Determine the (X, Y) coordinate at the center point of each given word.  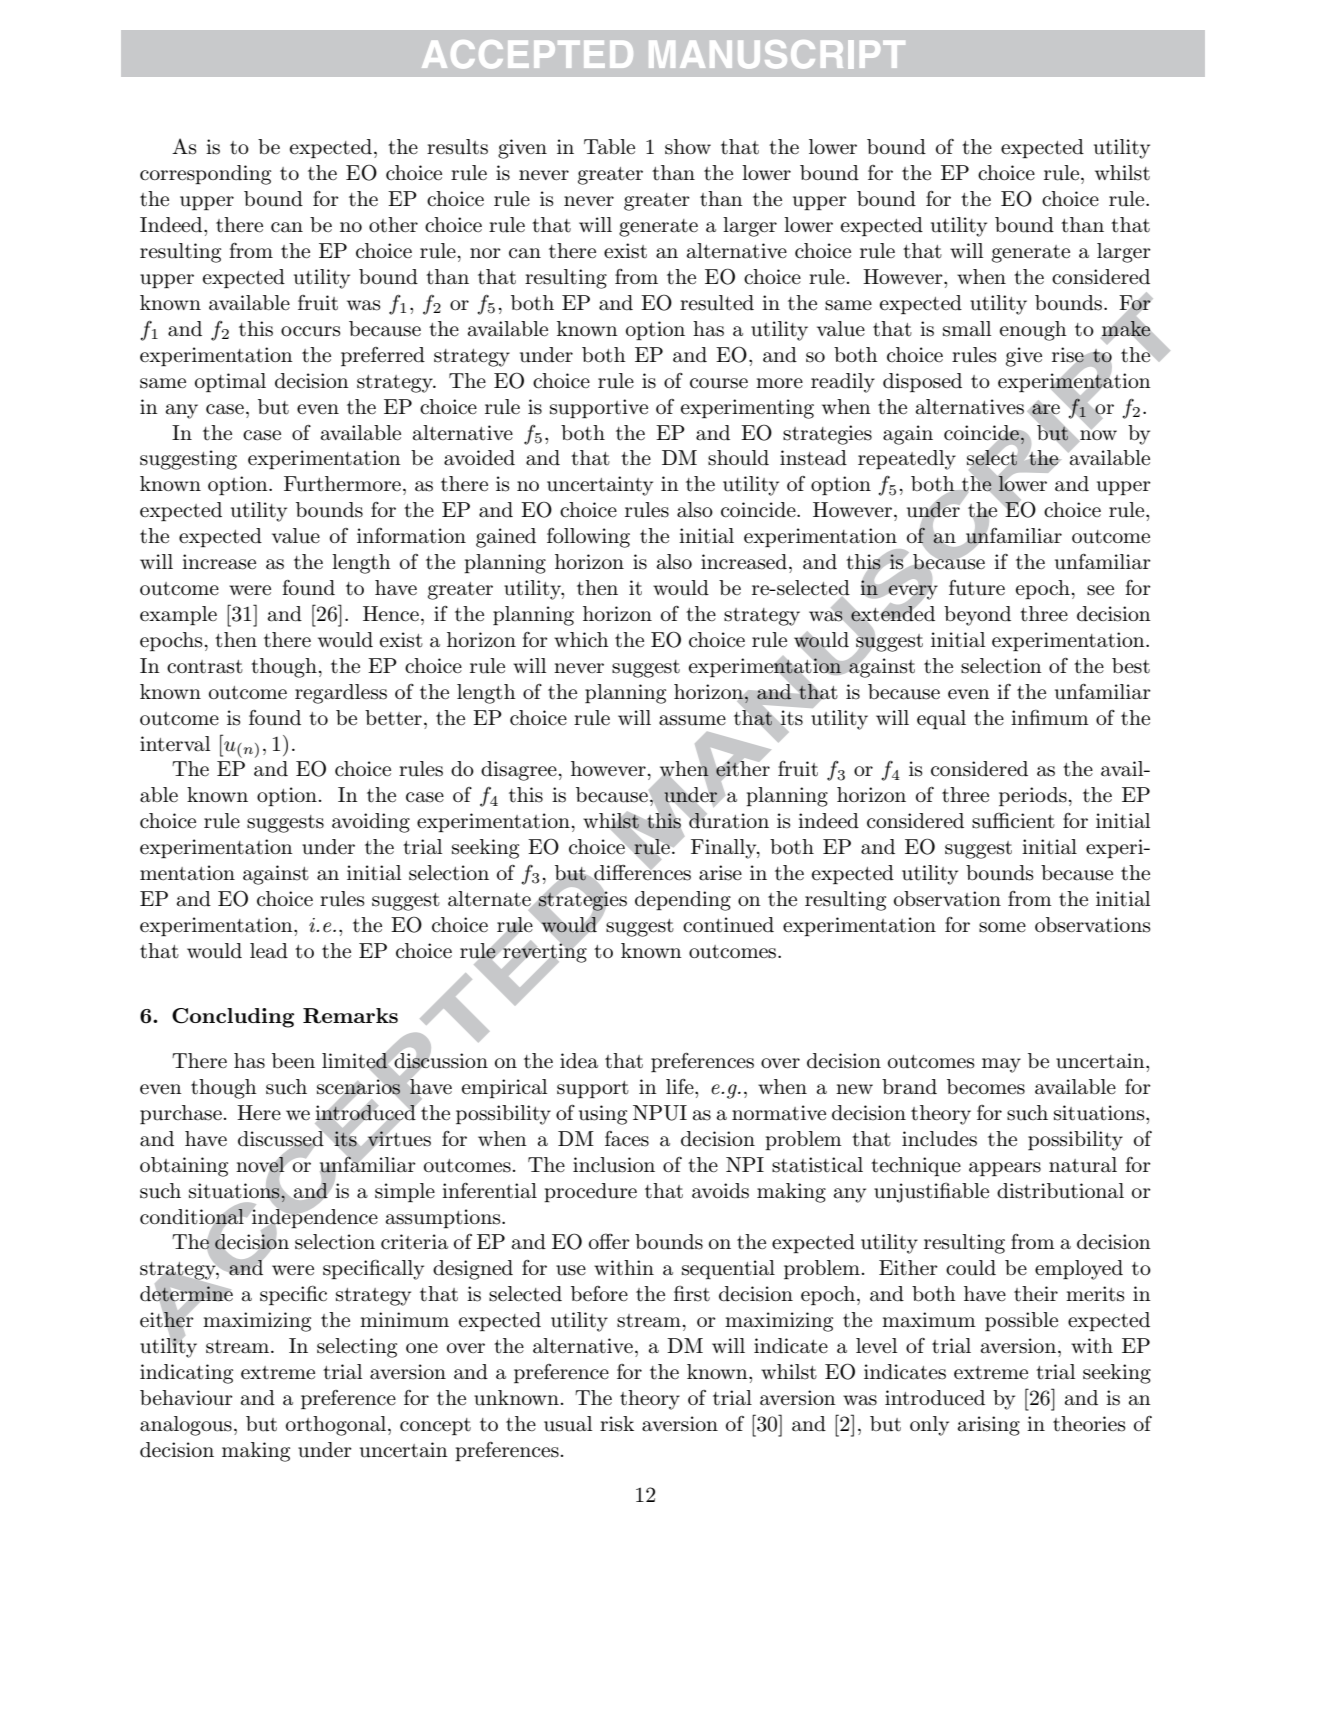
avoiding (371, 823)
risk (617, 1424)
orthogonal (337, 1426)
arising (989, 1426)
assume (692, 720)
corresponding (205, 175)
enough (1033, 331)
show (688, 147)
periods (1033, 796)
